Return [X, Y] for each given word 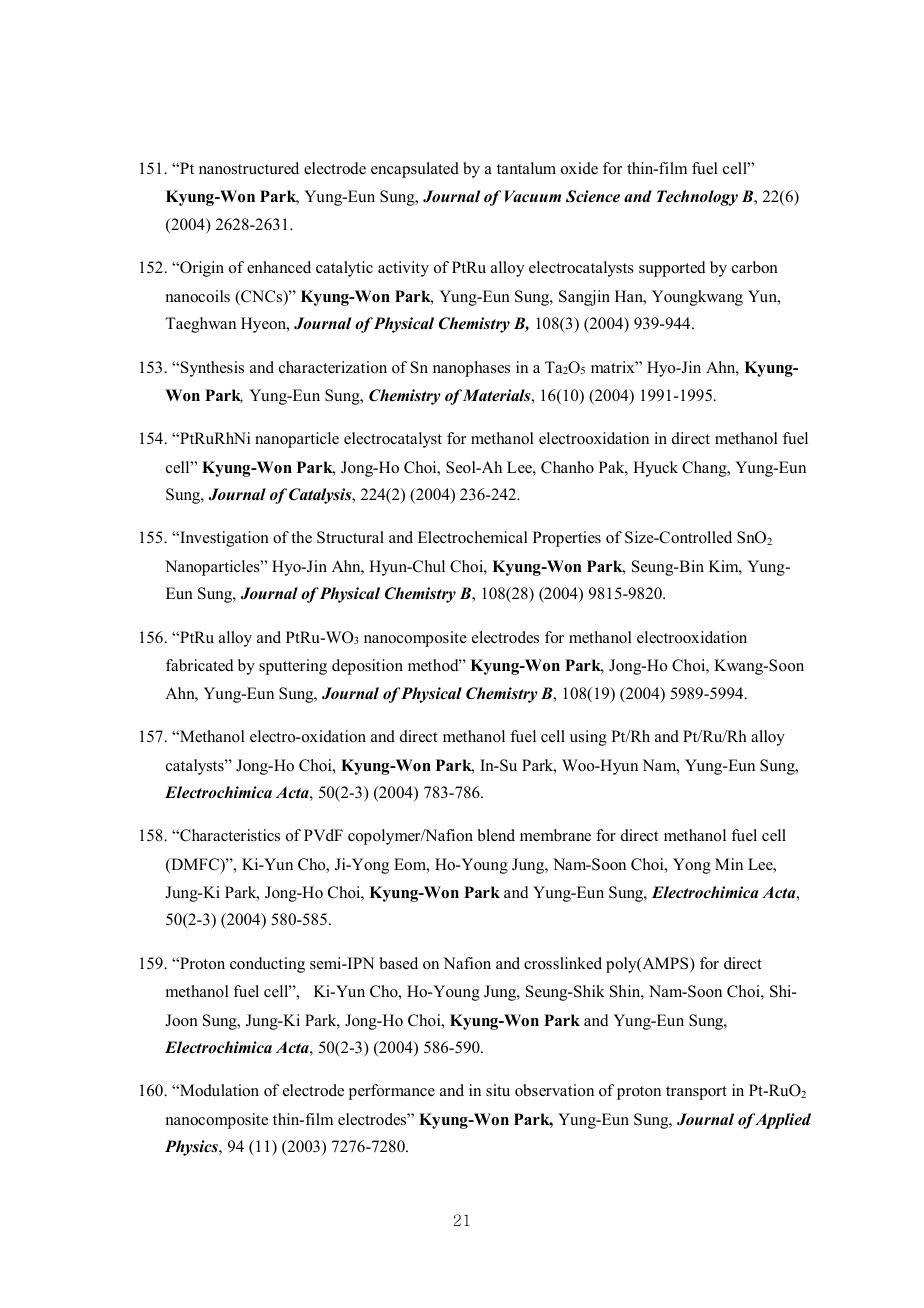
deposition [367, 667]
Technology [697, 198]
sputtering [293, 667]
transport [696, 1093]
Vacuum [533, 196]
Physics [192, 1148]
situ [498, 1090]
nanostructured [249, 168]
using [588, 738]
